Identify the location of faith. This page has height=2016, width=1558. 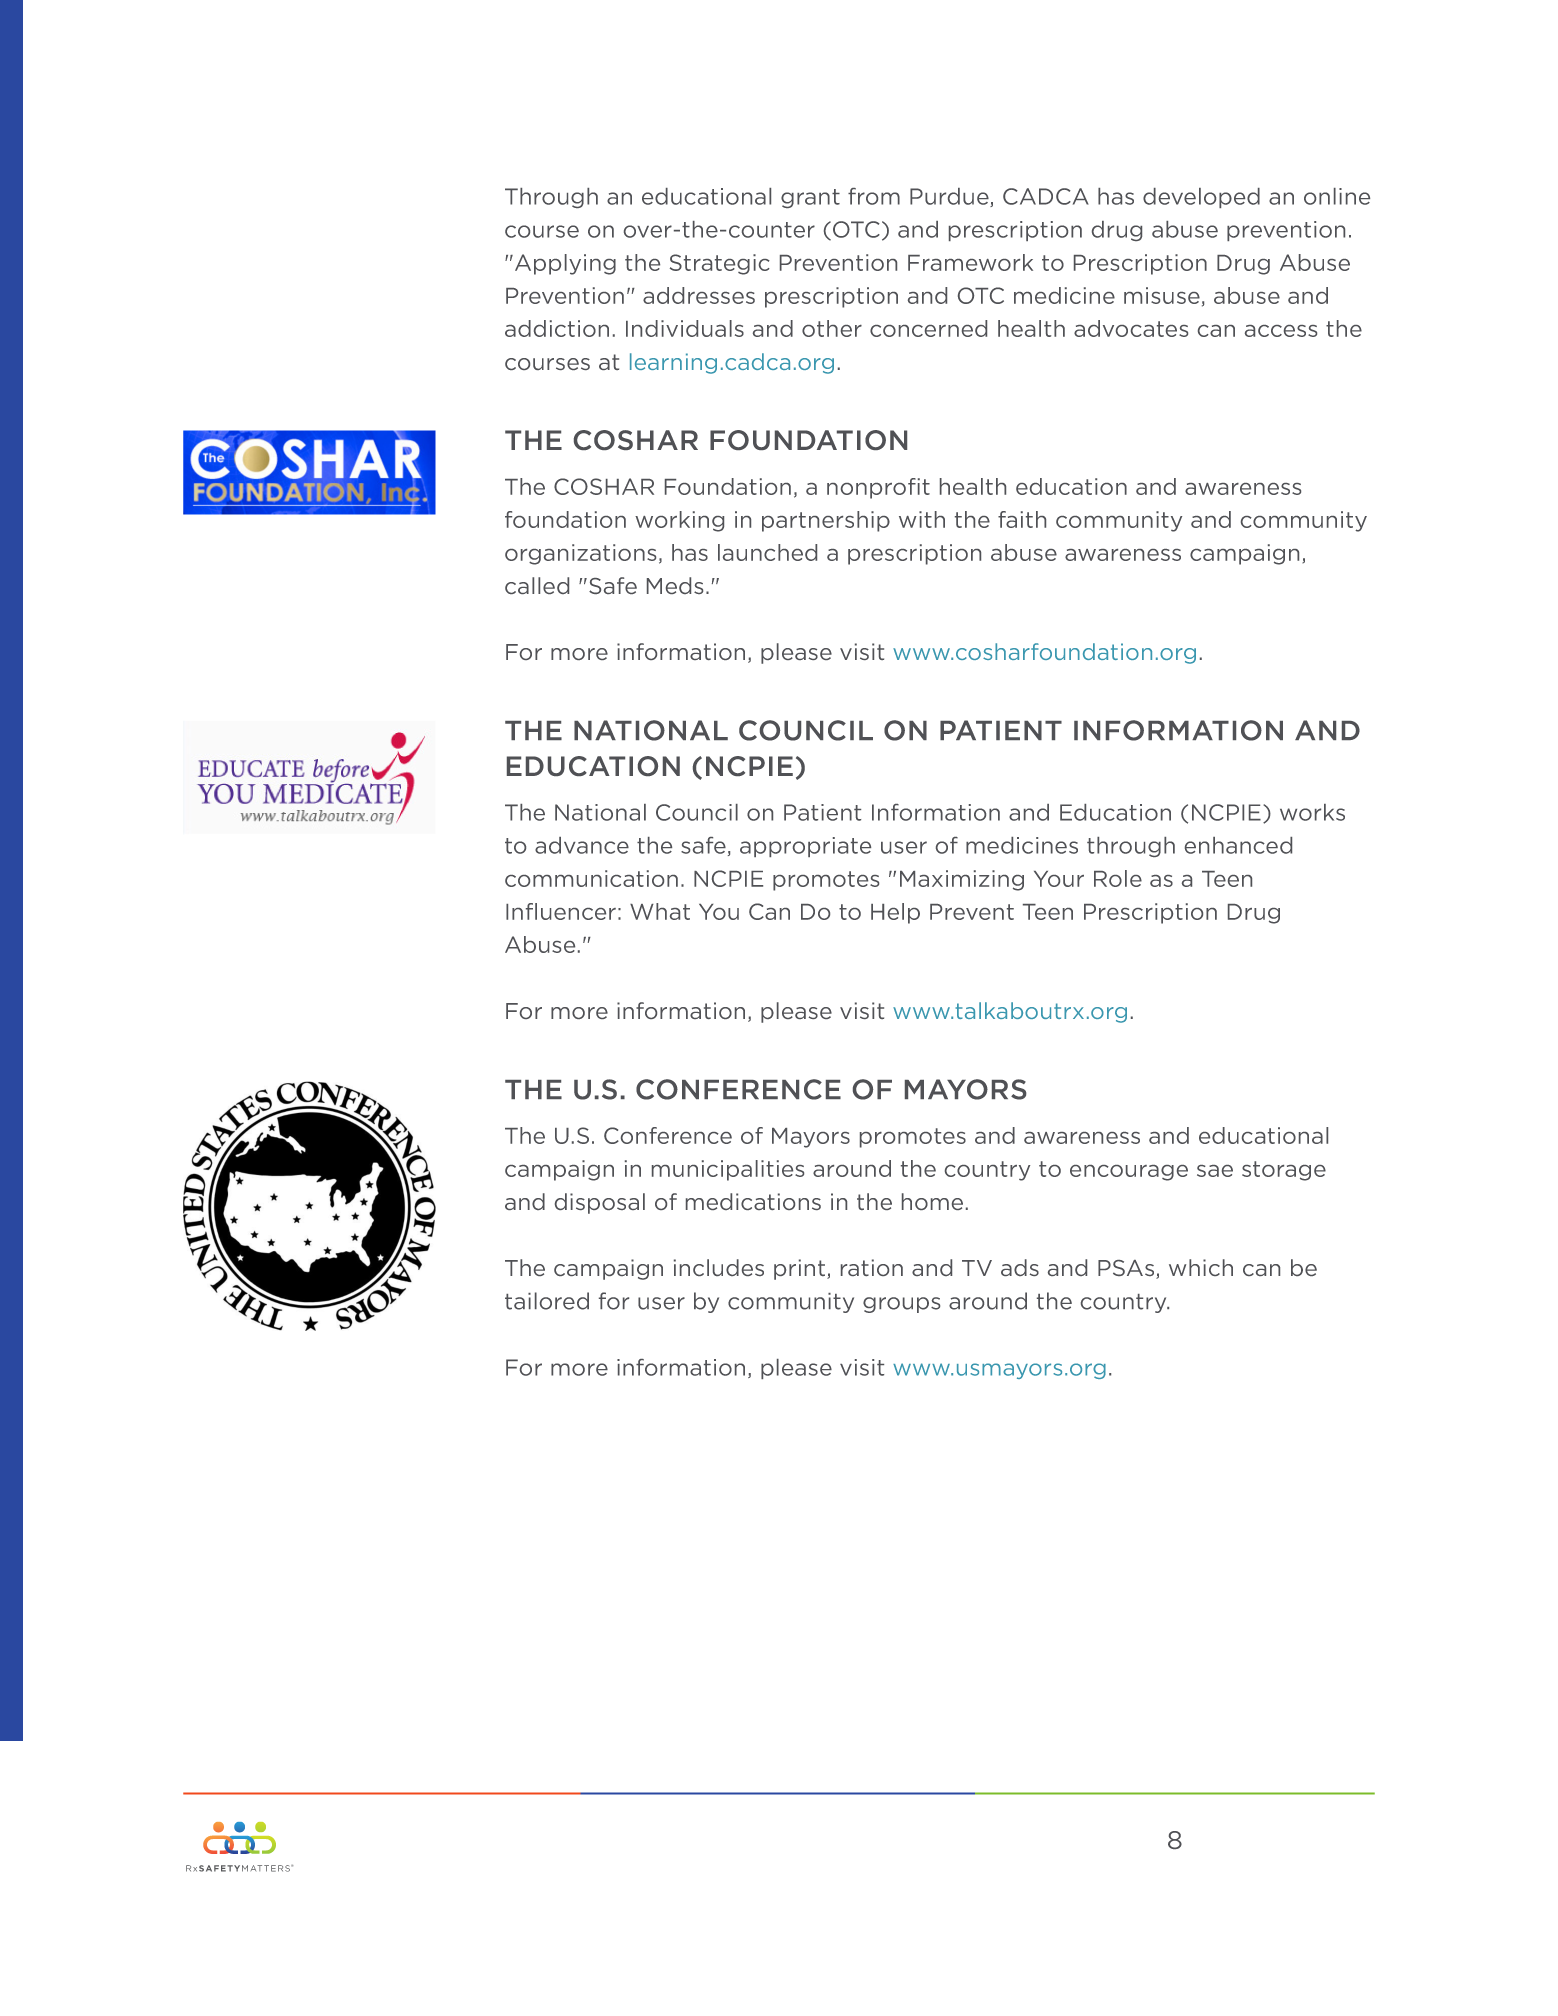
(1022, 519).
